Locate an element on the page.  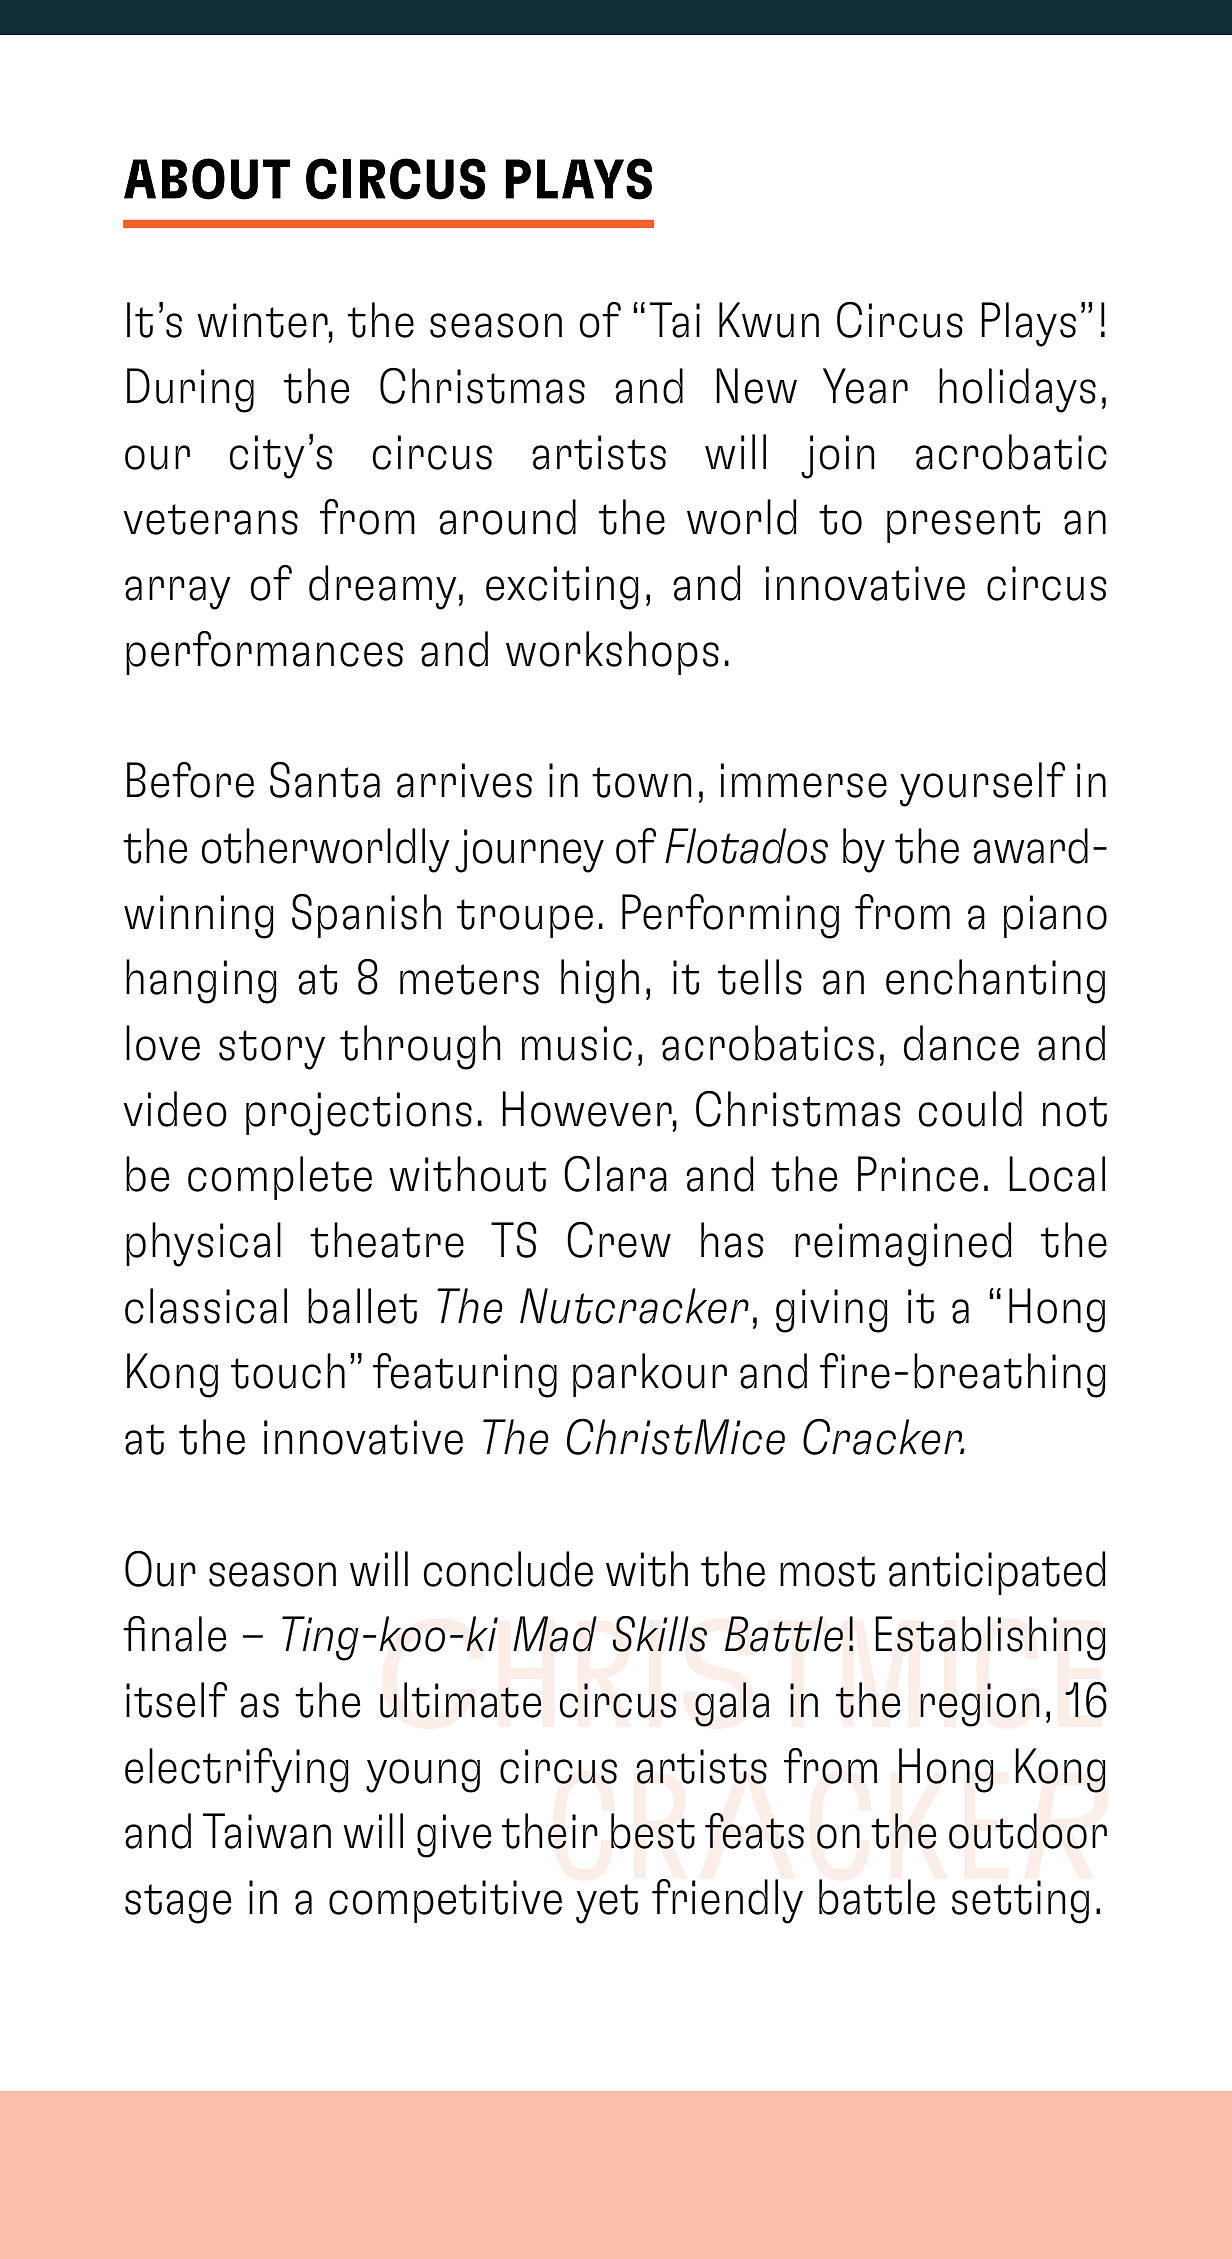
parkour is located at coordinates (650, 1375).
